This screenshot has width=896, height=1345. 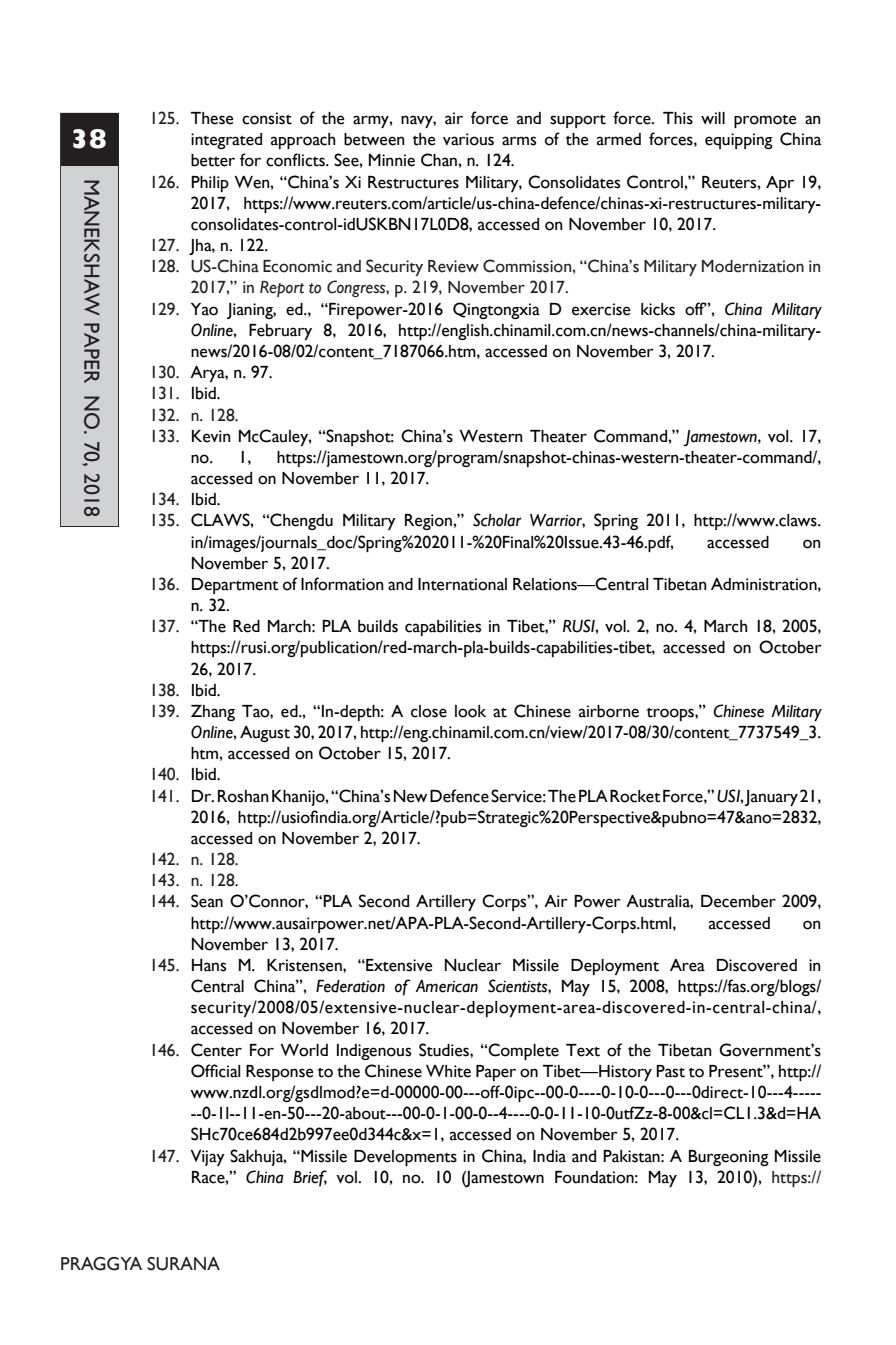 I want to click on look, so click(x=470, y=711).
